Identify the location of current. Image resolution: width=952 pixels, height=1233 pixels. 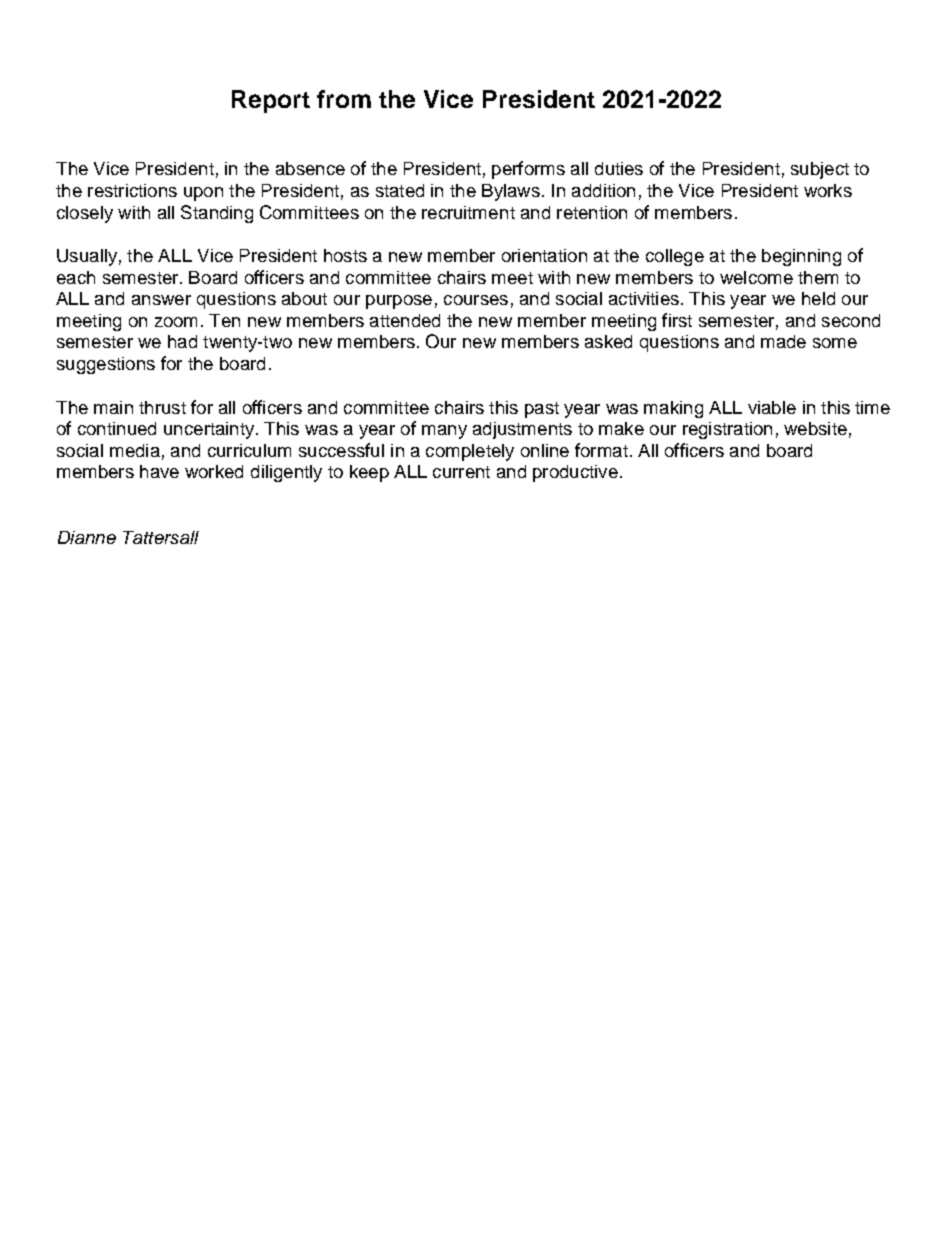
(461, 472).
